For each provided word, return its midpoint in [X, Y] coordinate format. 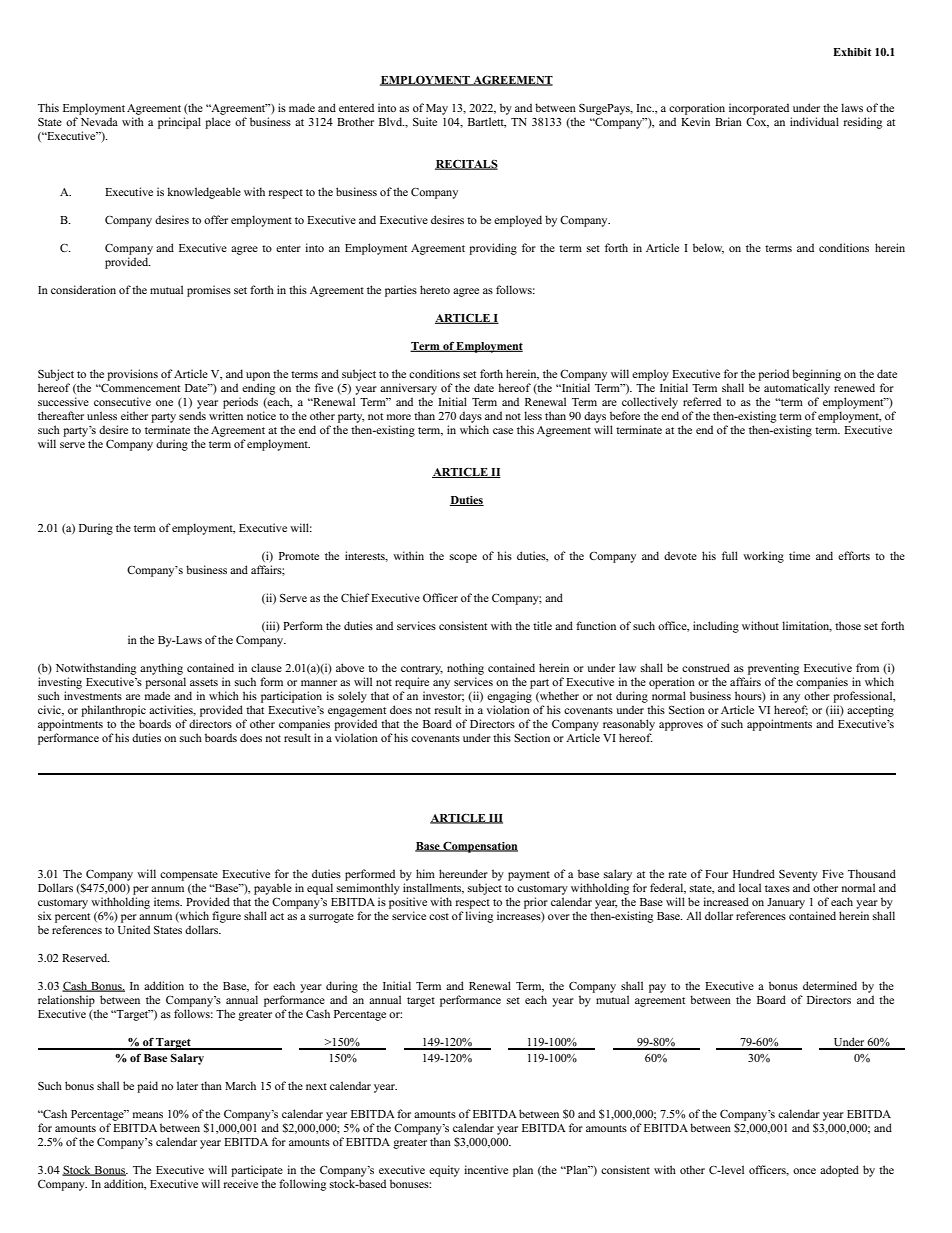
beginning [816, 375]
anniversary [408, 389]
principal [179, 123]
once [804, 1171]
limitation [807, 626]
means [148, 1115]
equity [444, 1171]
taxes [777, 888]
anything [161, 669]
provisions [132, 375]
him [425, 873]
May [437, 109]
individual [814, 121]
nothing [465, 669]
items [168, 901]
